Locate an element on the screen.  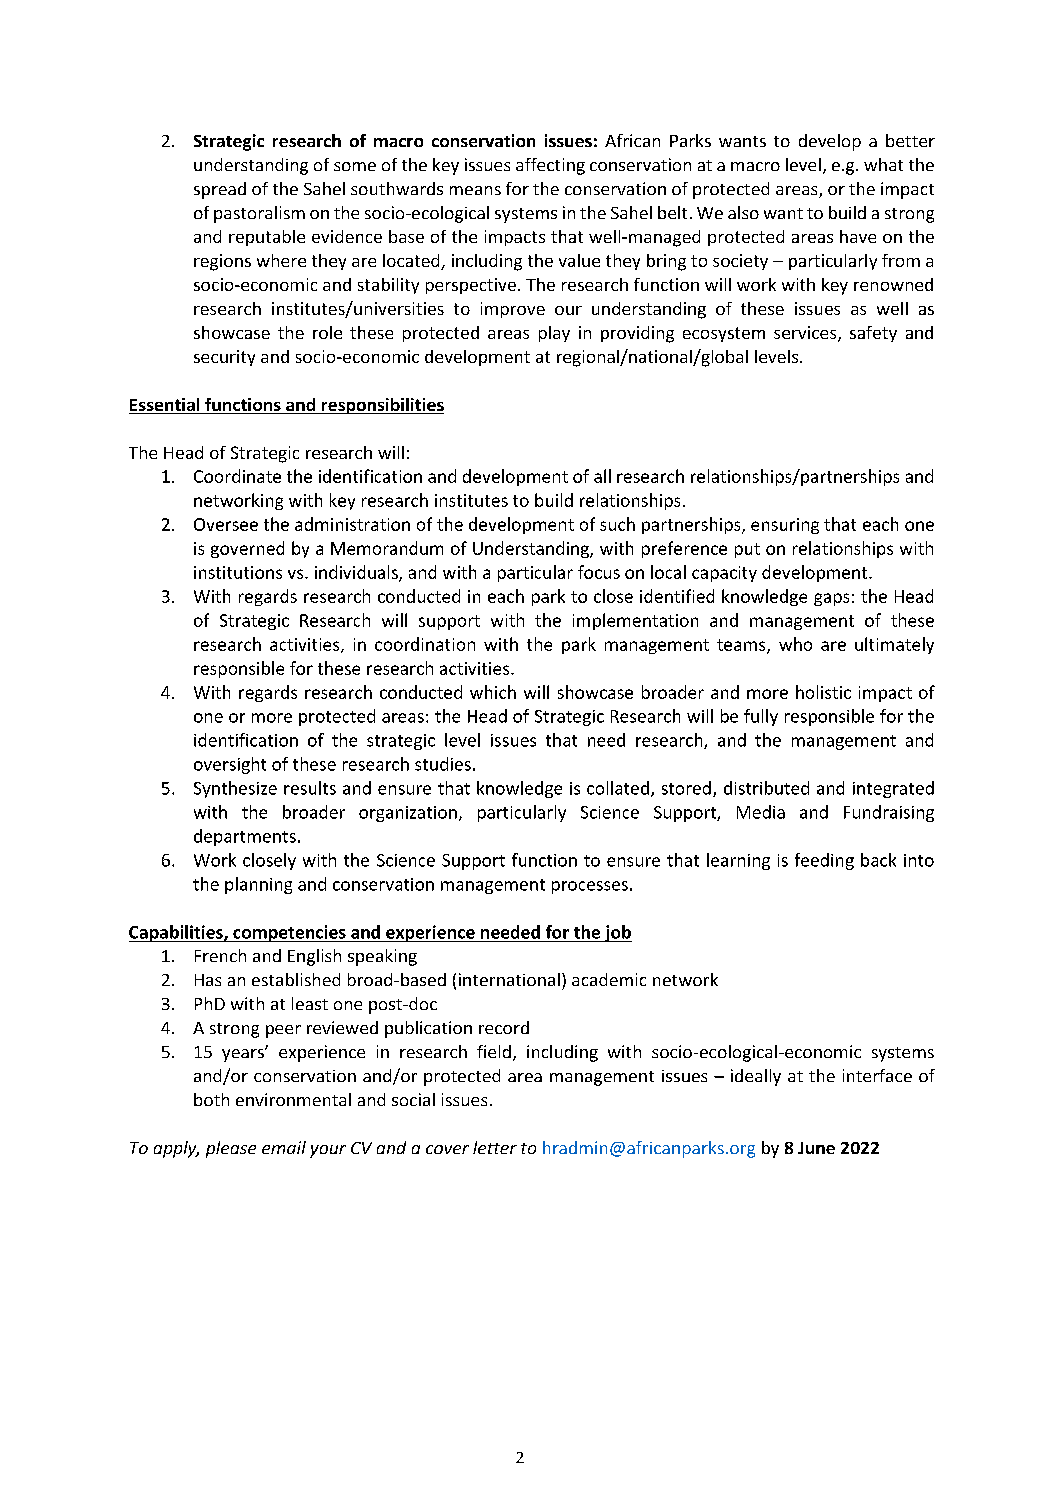
institutions is located at coordinates (238, 572).
